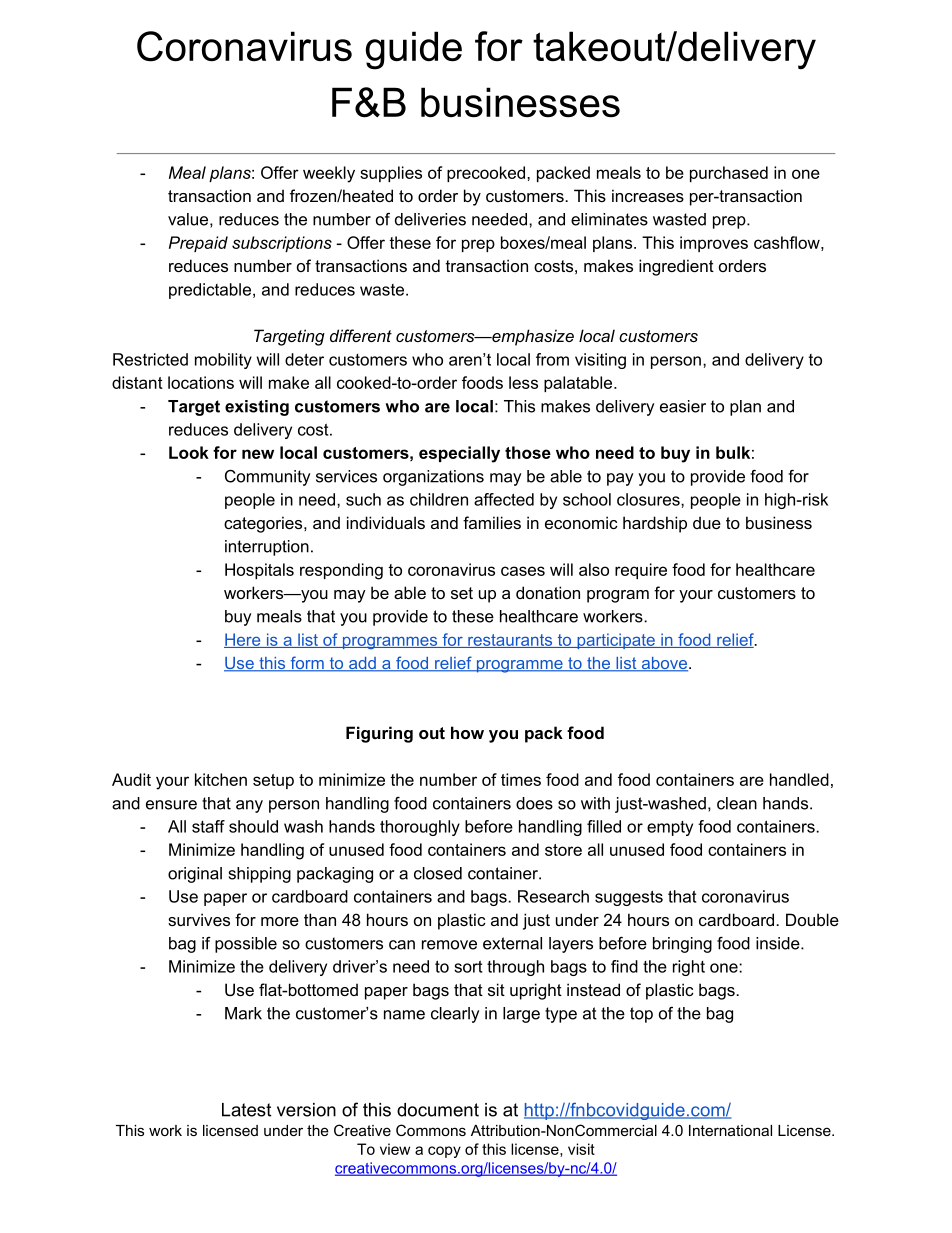 This screenshot has width=952, height=1233. What do you see at coordinates (246, 1110) in the screenshot?
I see `Latest` at bounding box center [246, 1110].
